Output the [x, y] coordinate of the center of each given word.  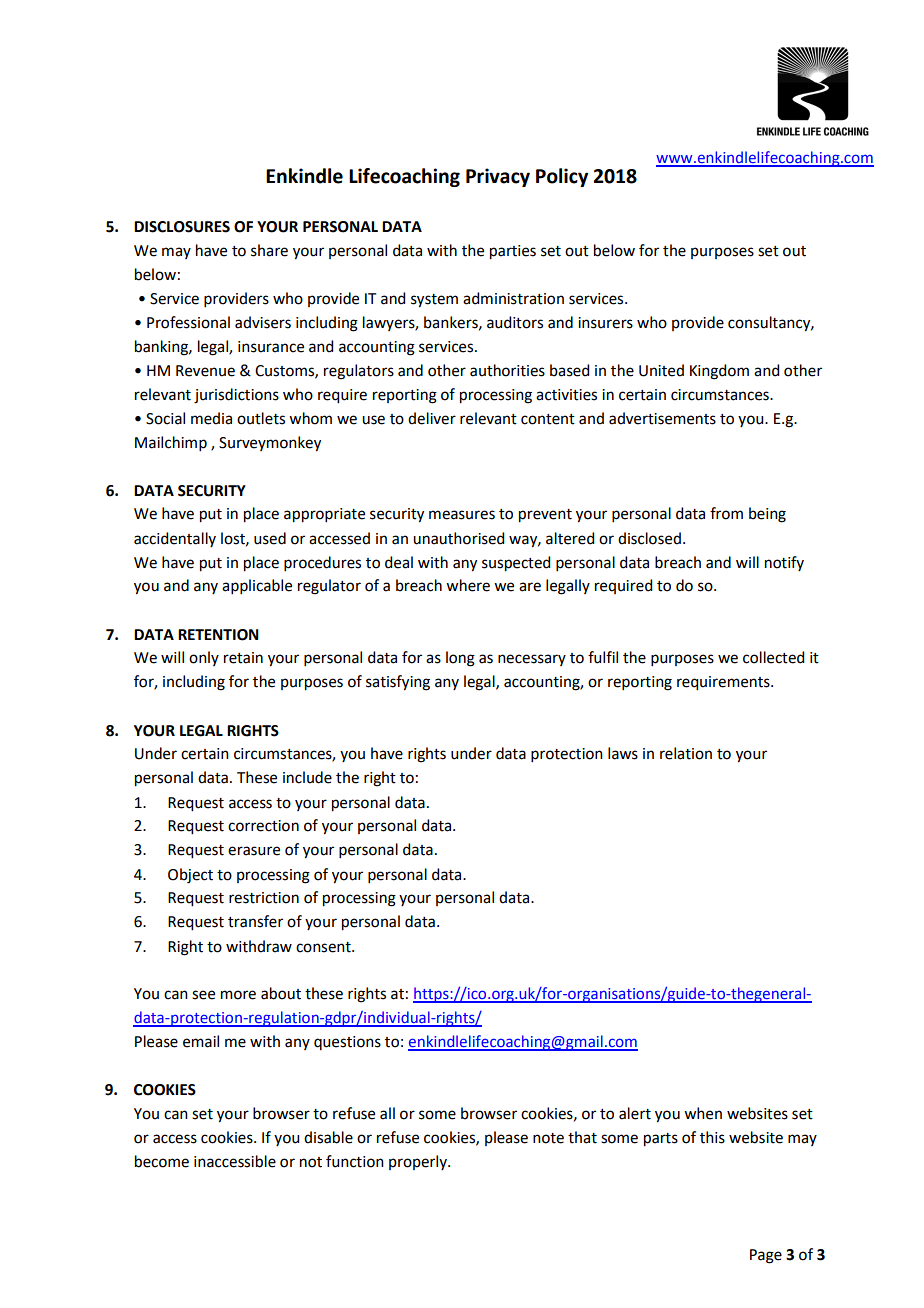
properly [419, 1162]
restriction [264, 898]
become [162, 1161]
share [269, 250]
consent [324, 947]
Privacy [498, 177]
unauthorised [458, 538]
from [726, 513]
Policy [562, 177]
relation [686, 753]
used [270, 538]
